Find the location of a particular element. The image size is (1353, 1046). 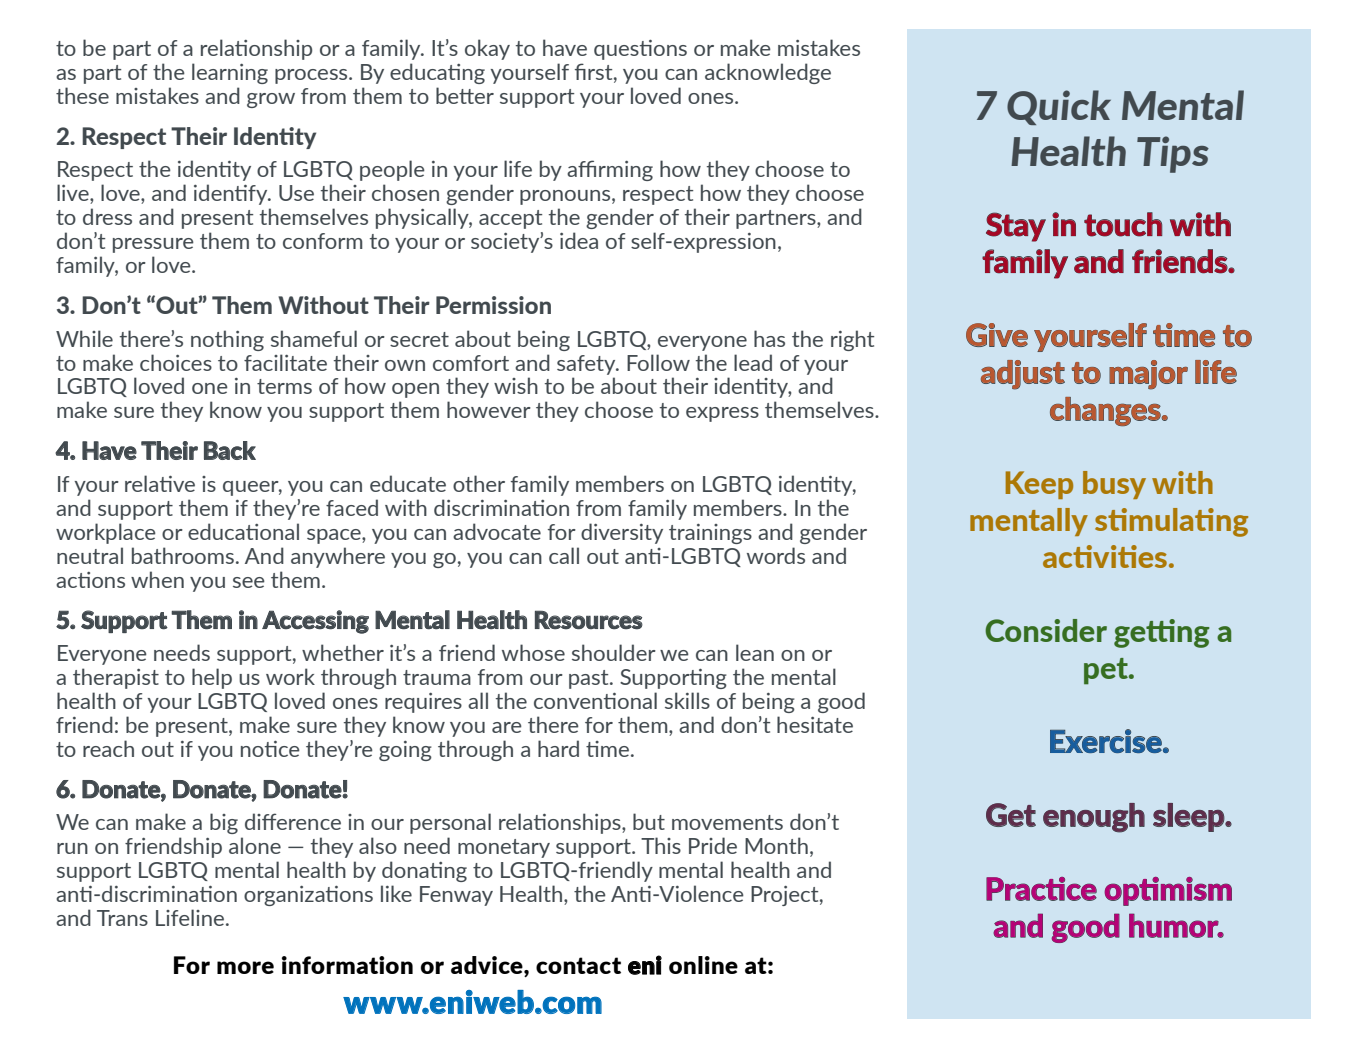

choices is located at coordinates (176, 362).
